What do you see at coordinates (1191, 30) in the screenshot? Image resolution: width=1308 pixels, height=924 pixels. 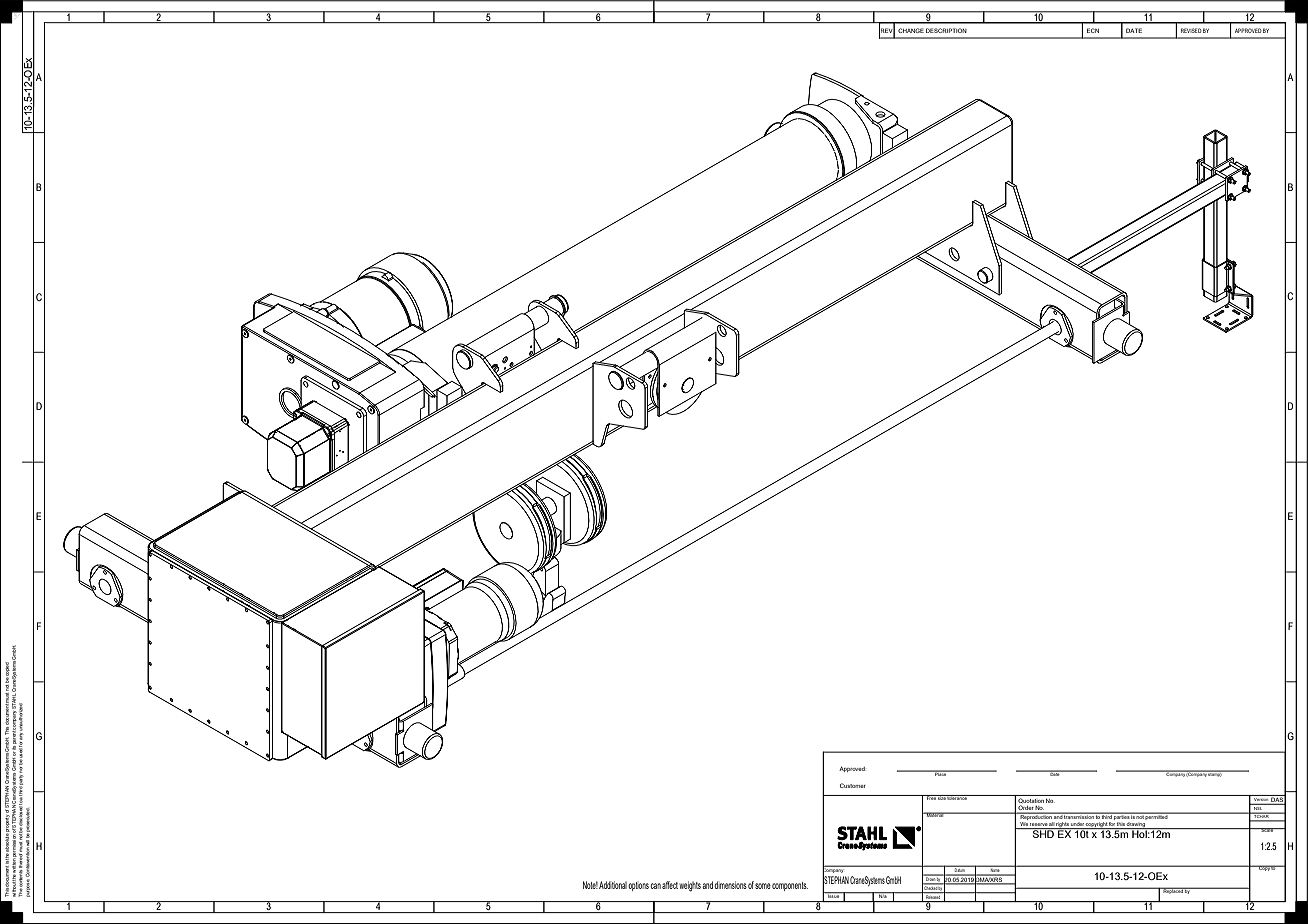 I see `REVISED` at bounding box center [1191, 30].
